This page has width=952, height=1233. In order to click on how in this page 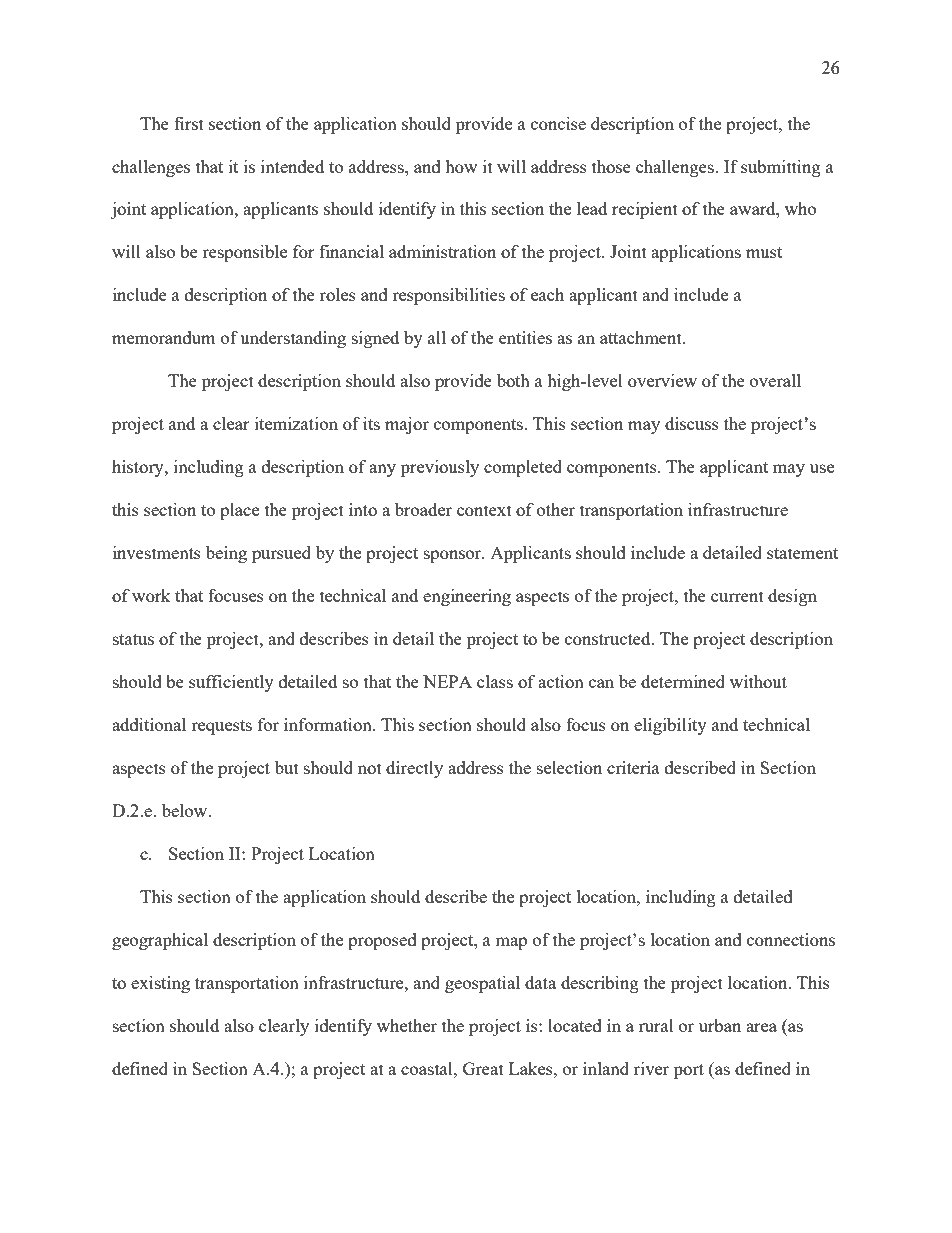, I will do `click(461, 166)`.
